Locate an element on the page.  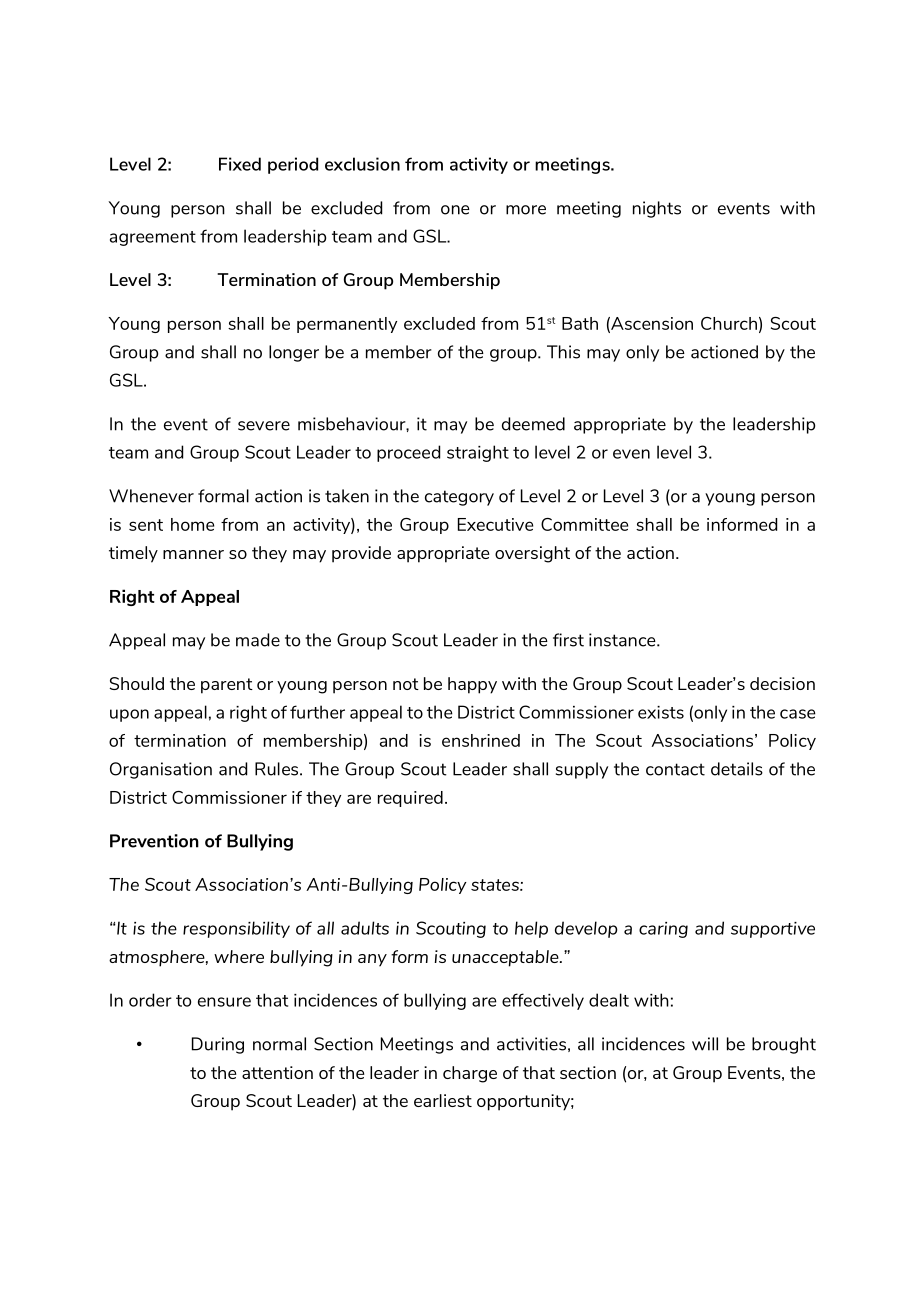
nights is located at coordinates (657, 209).
